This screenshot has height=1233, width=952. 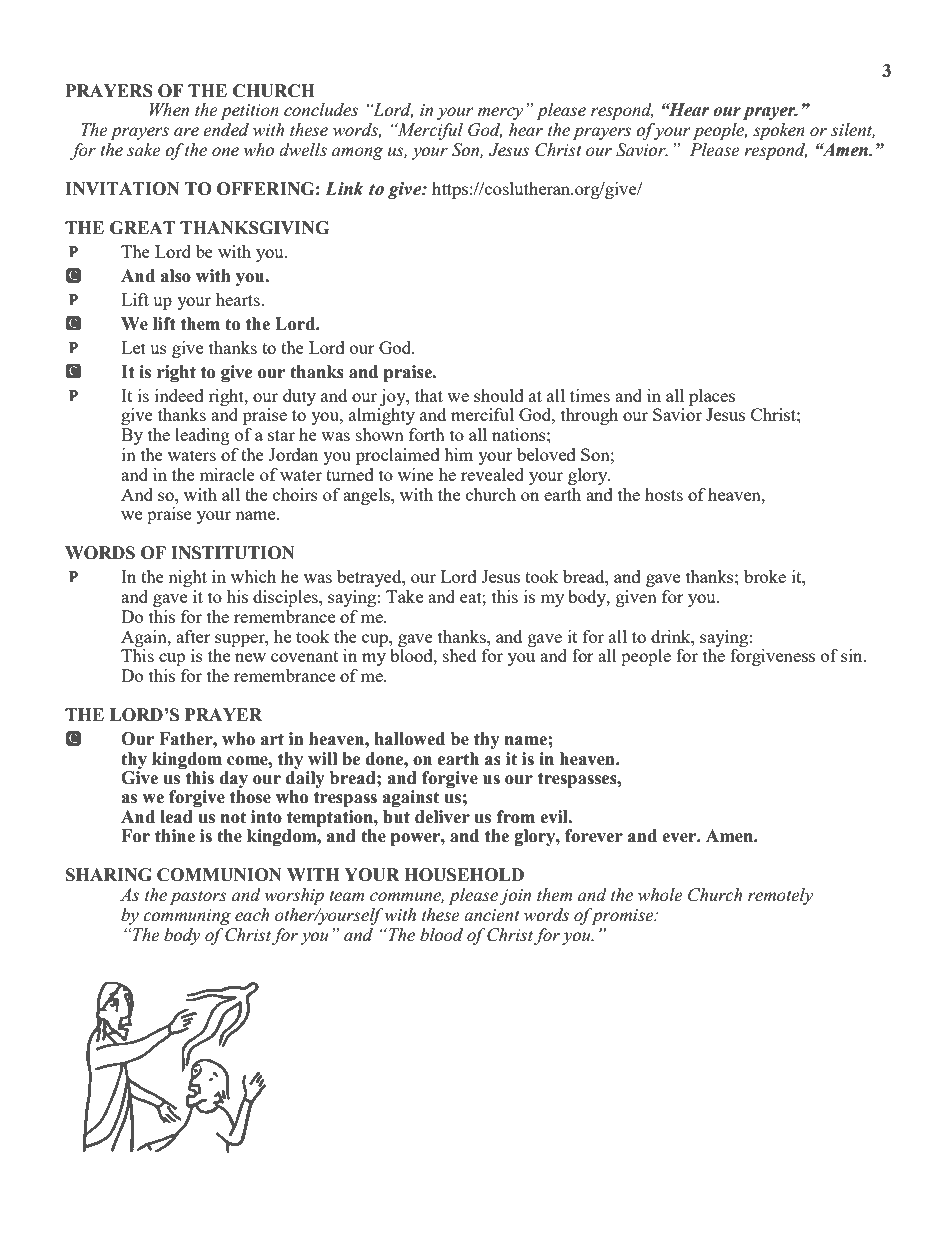 What do you see at coordinates (779, 131) in the screenshot?
I see `spoken` at bounding box center [779, 131].
